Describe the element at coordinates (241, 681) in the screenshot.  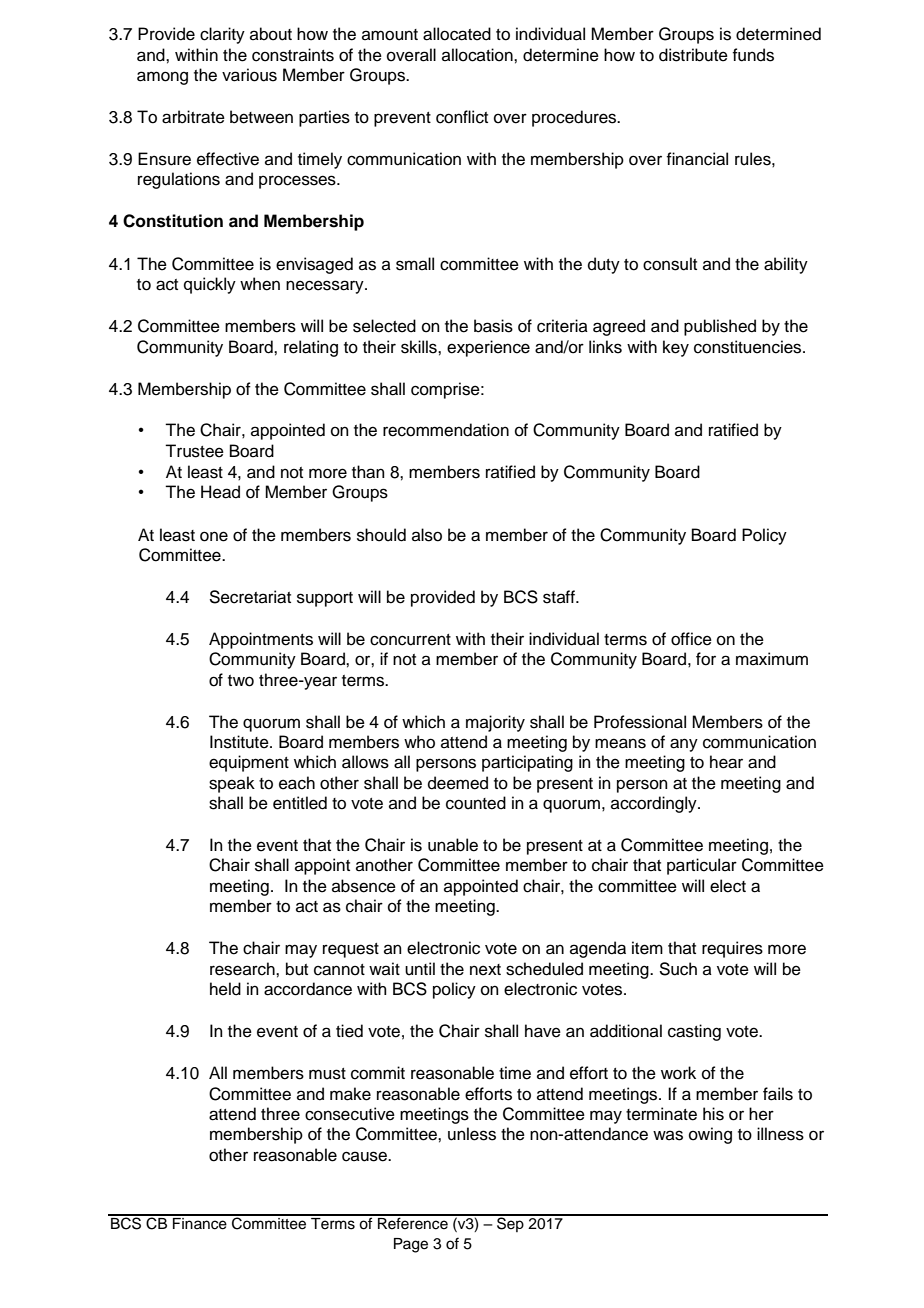
I see `two` at that location.
